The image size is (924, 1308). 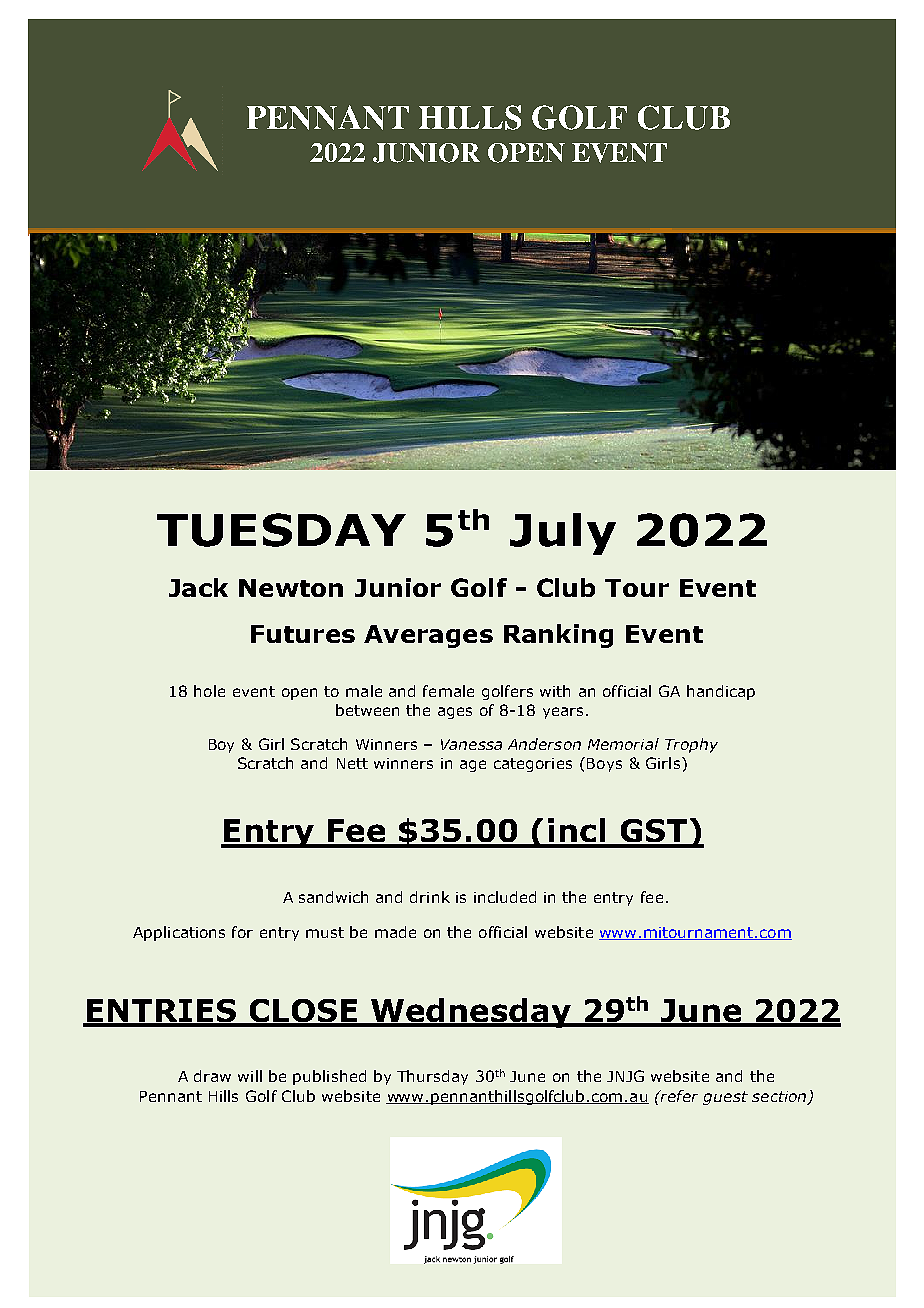 What do you see at coordinates (250, 1076) in the document?
I see `will` at bounding box center [250, 1076].
